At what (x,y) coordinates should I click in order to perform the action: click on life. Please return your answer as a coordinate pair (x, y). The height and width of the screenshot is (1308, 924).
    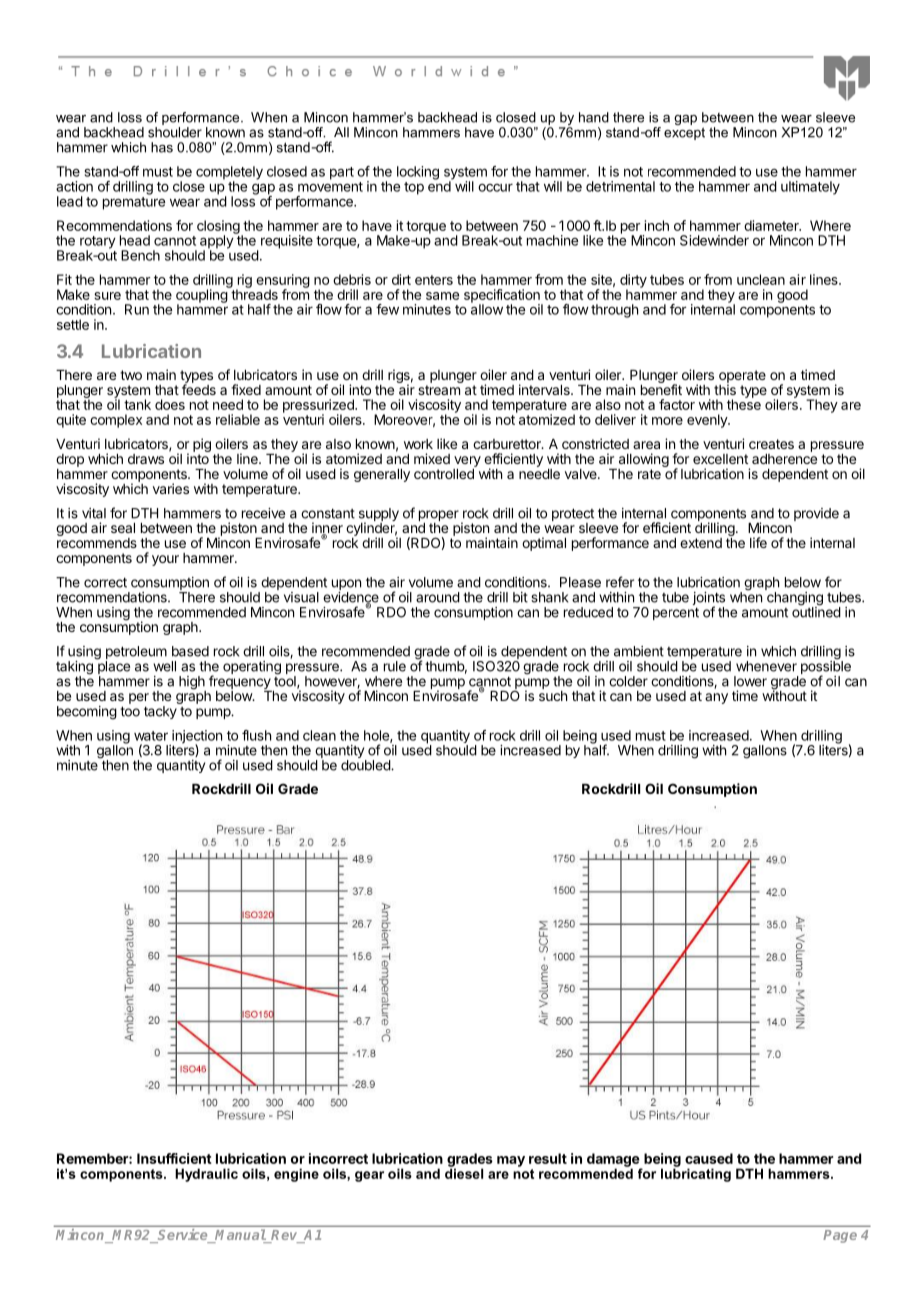
    Looking at the image, I should click on (758, 542).
